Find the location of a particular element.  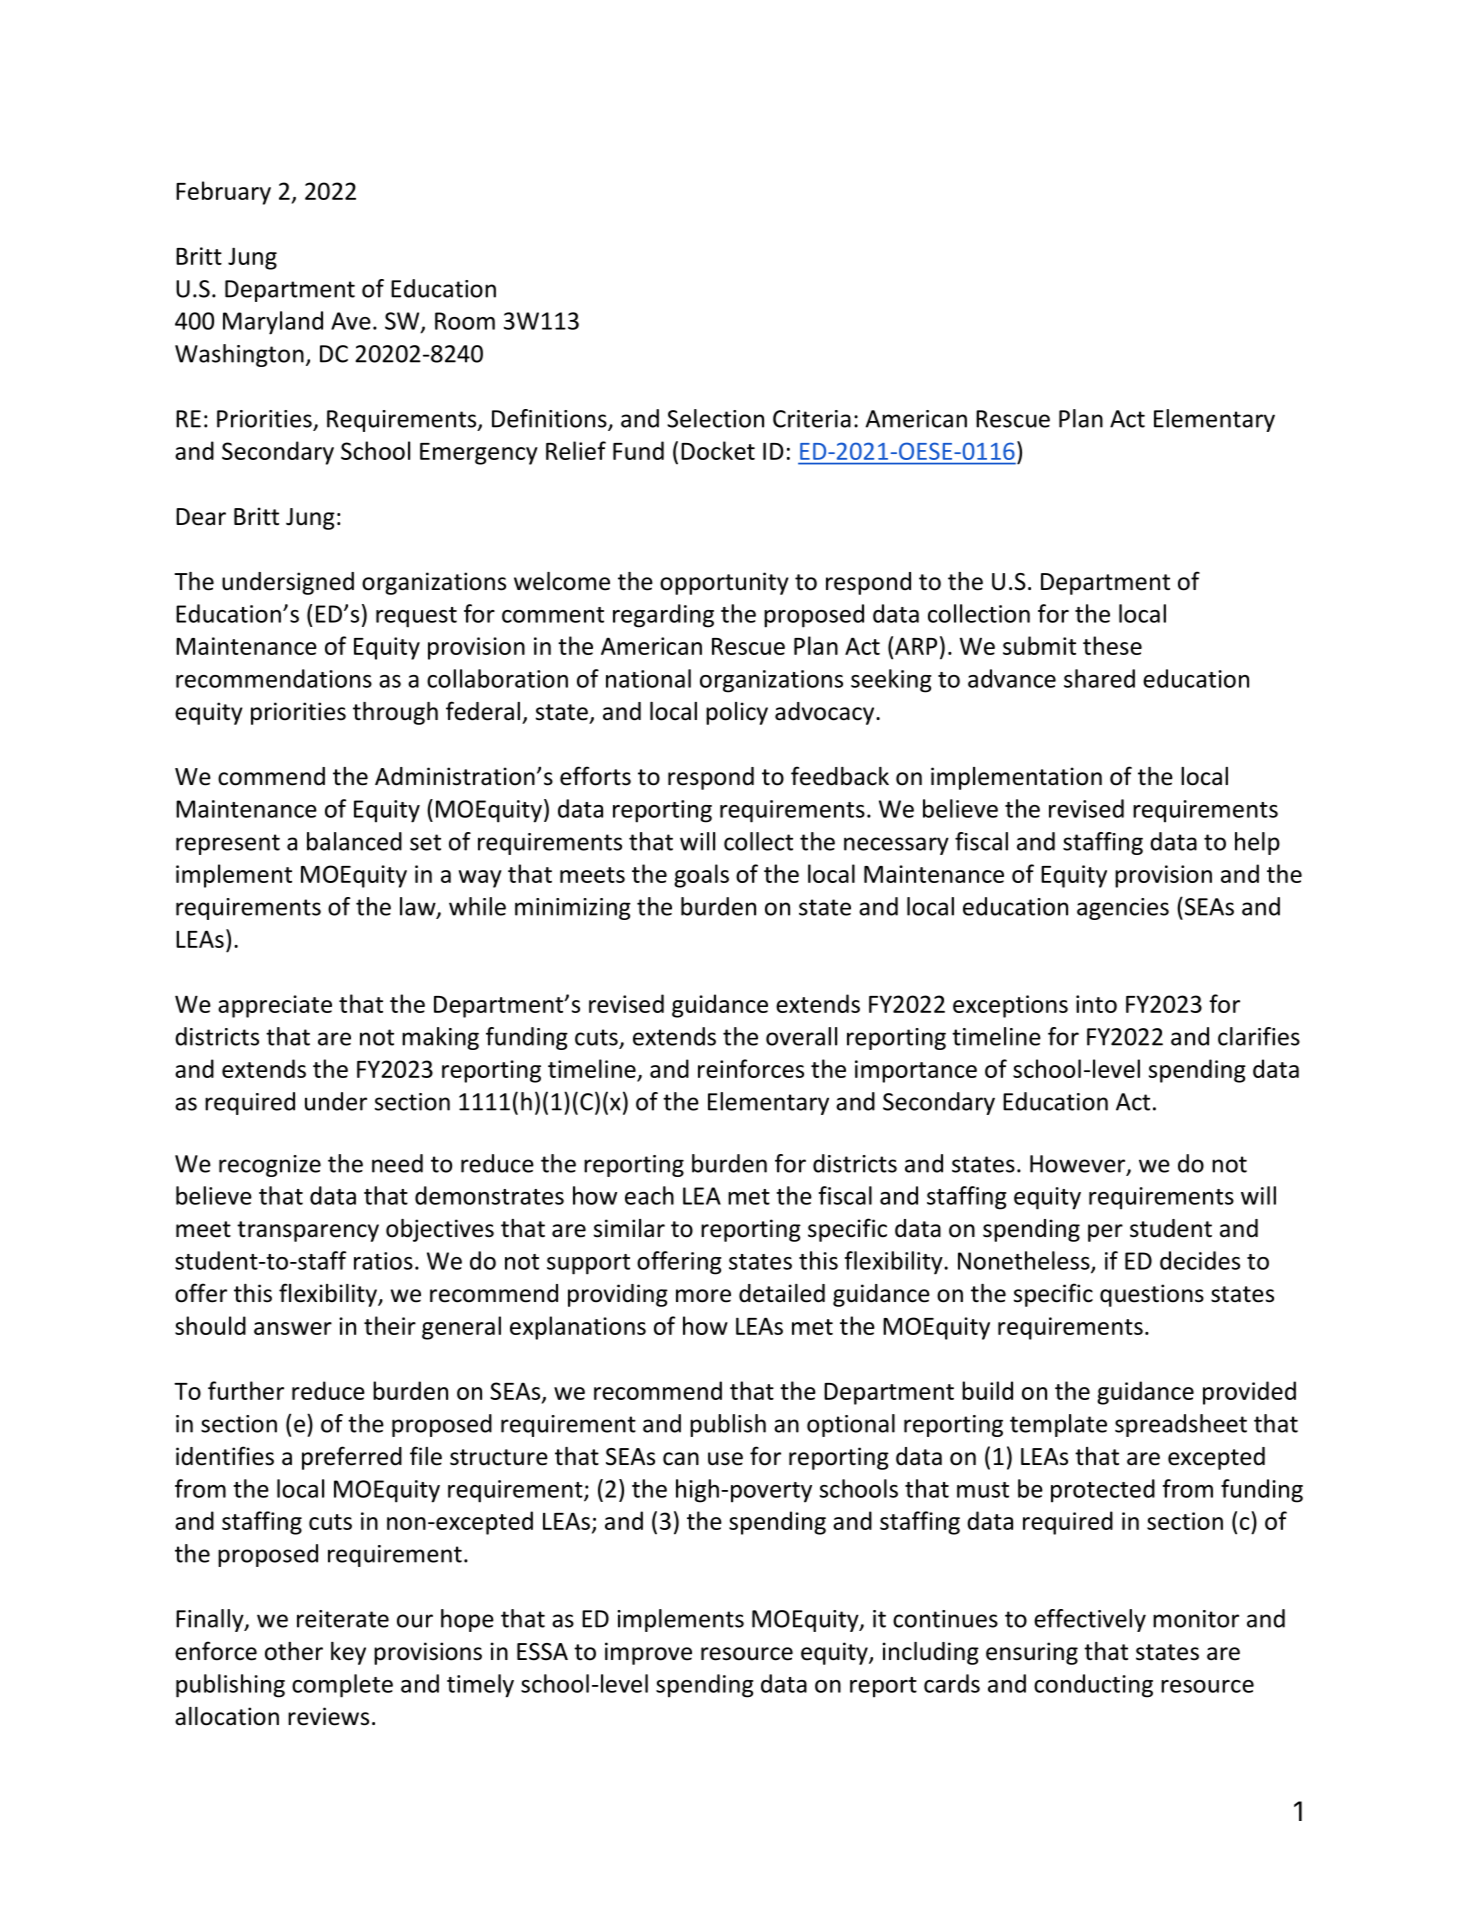

Selection is located at coordinates (715, 418).
